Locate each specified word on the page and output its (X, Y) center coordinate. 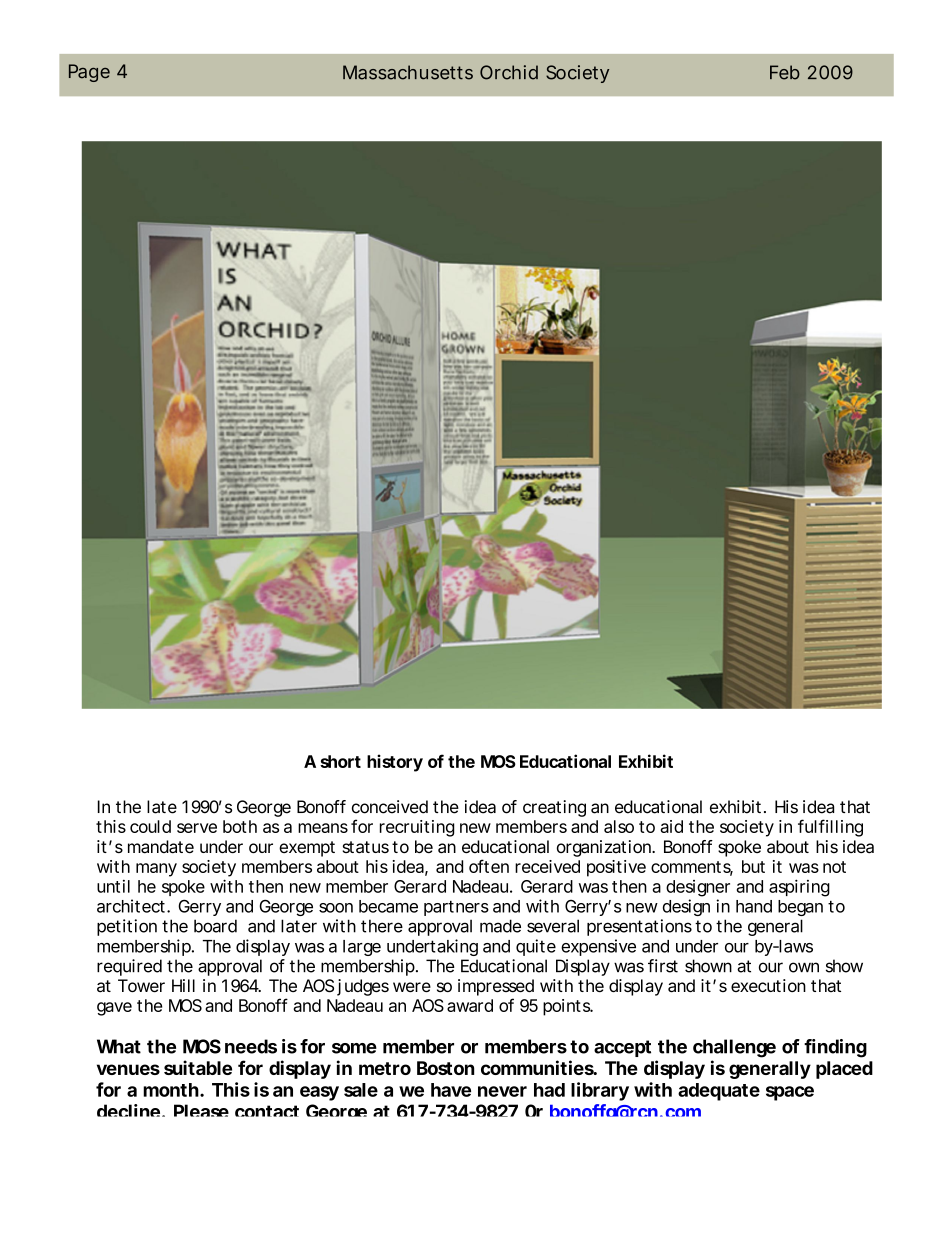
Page (89, 73)
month (171, 1090)
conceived (390, 807)
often (489, 866)
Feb (785, 72)
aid (671, 826)
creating (554, 808)
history (395, 763)
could (150, 826)
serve (197, 828)
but (753, 866)
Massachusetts (408, 72)
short (340, 761)
